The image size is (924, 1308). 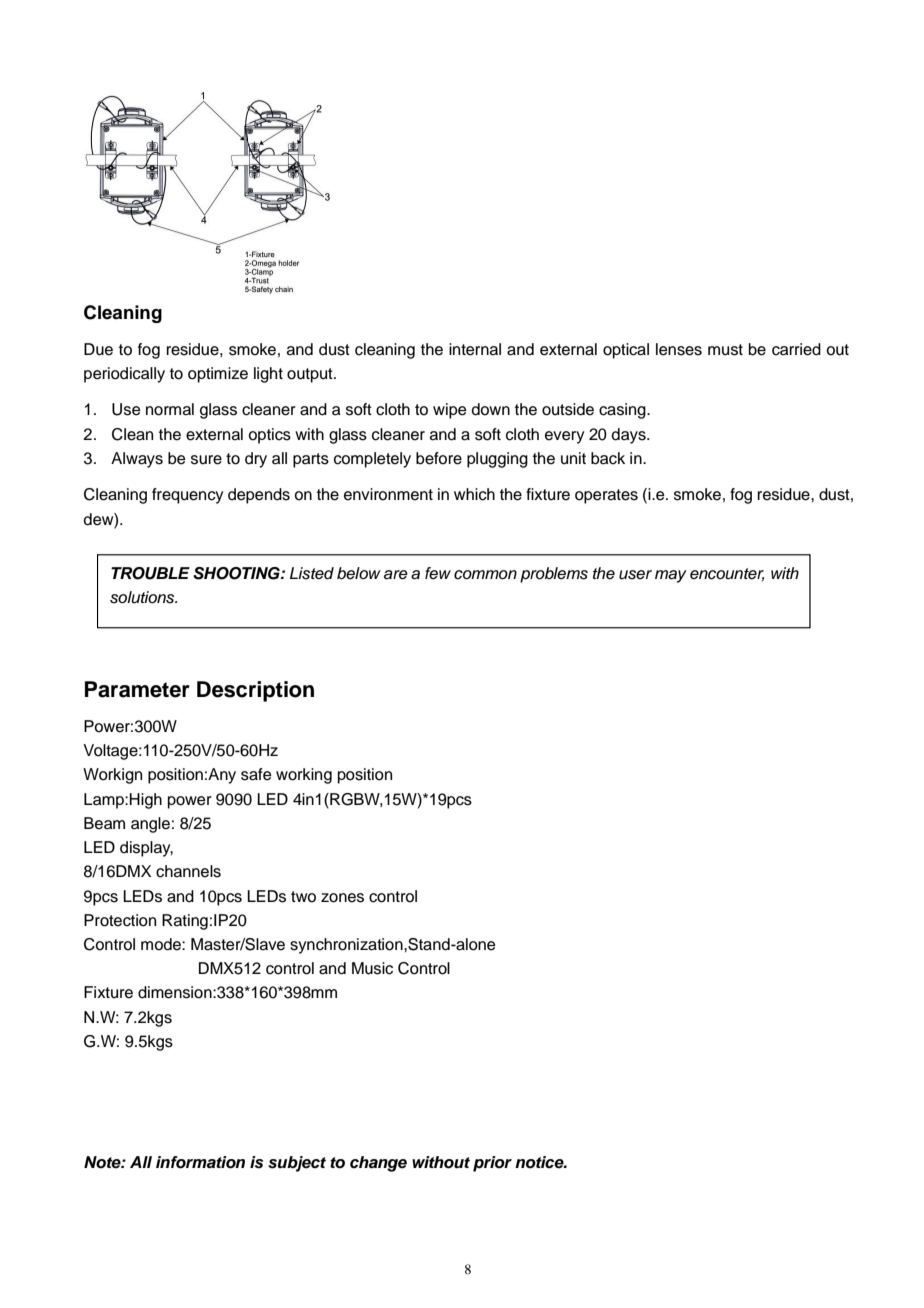 What do you see at coordinates (438, 573) in the image?
I see `few` at bounding box center [438, 573].
